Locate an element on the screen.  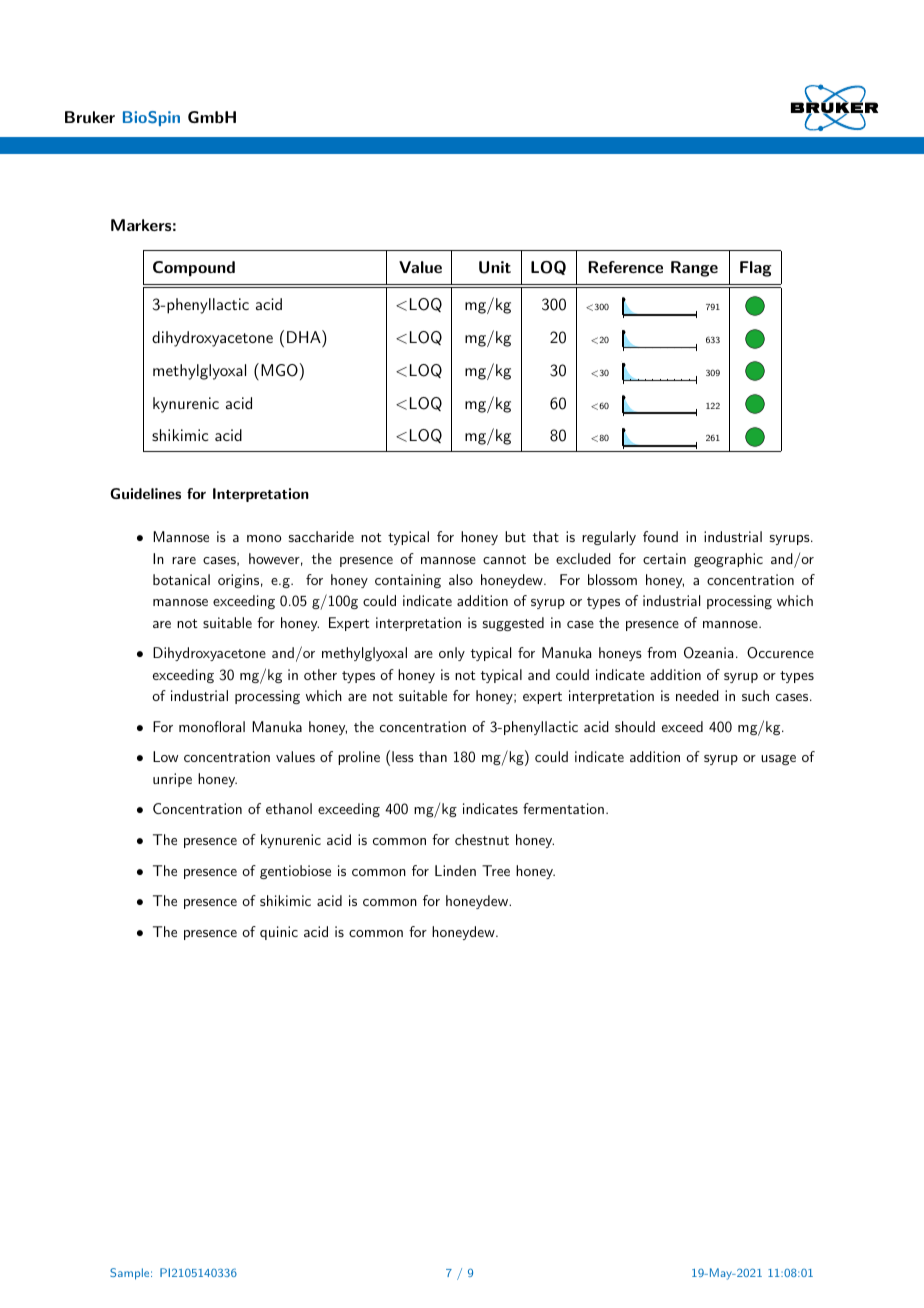
but is located at coordinates (515, 536).
